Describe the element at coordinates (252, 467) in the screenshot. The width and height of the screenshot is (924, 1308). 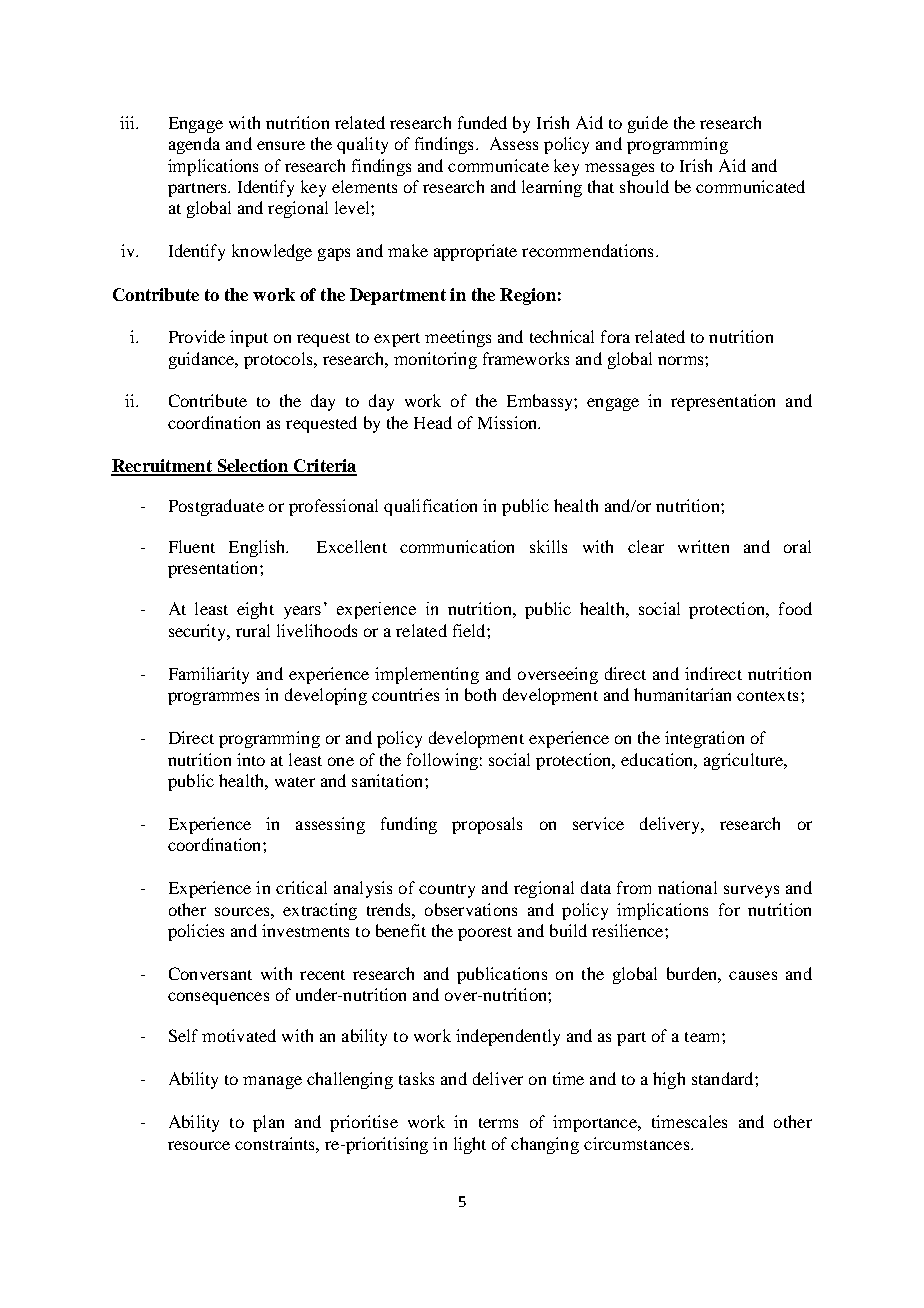
I see `Selection` at that location.
